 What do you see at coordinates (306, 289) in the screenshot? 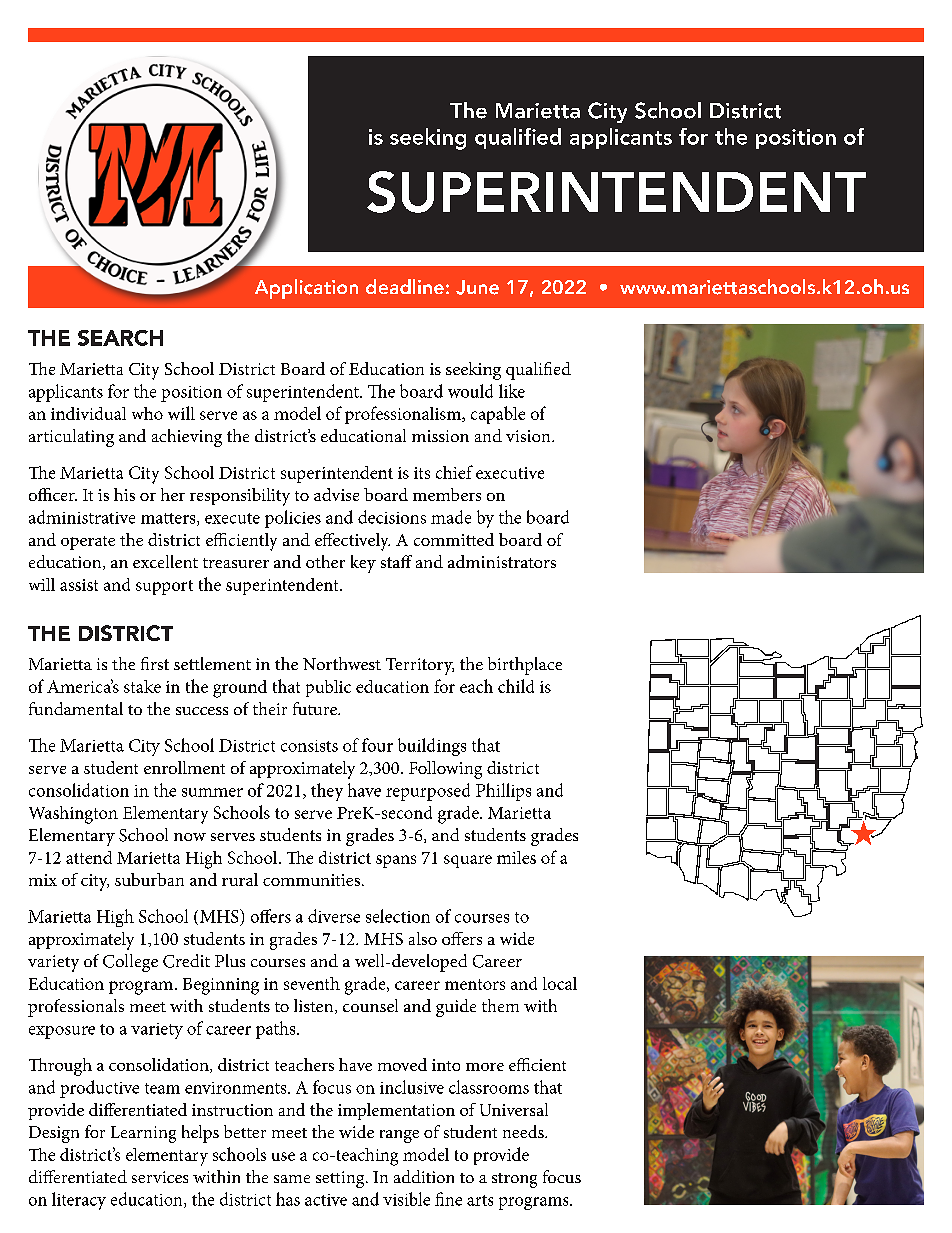
I see `Application` at bounding box center [306, 289].
